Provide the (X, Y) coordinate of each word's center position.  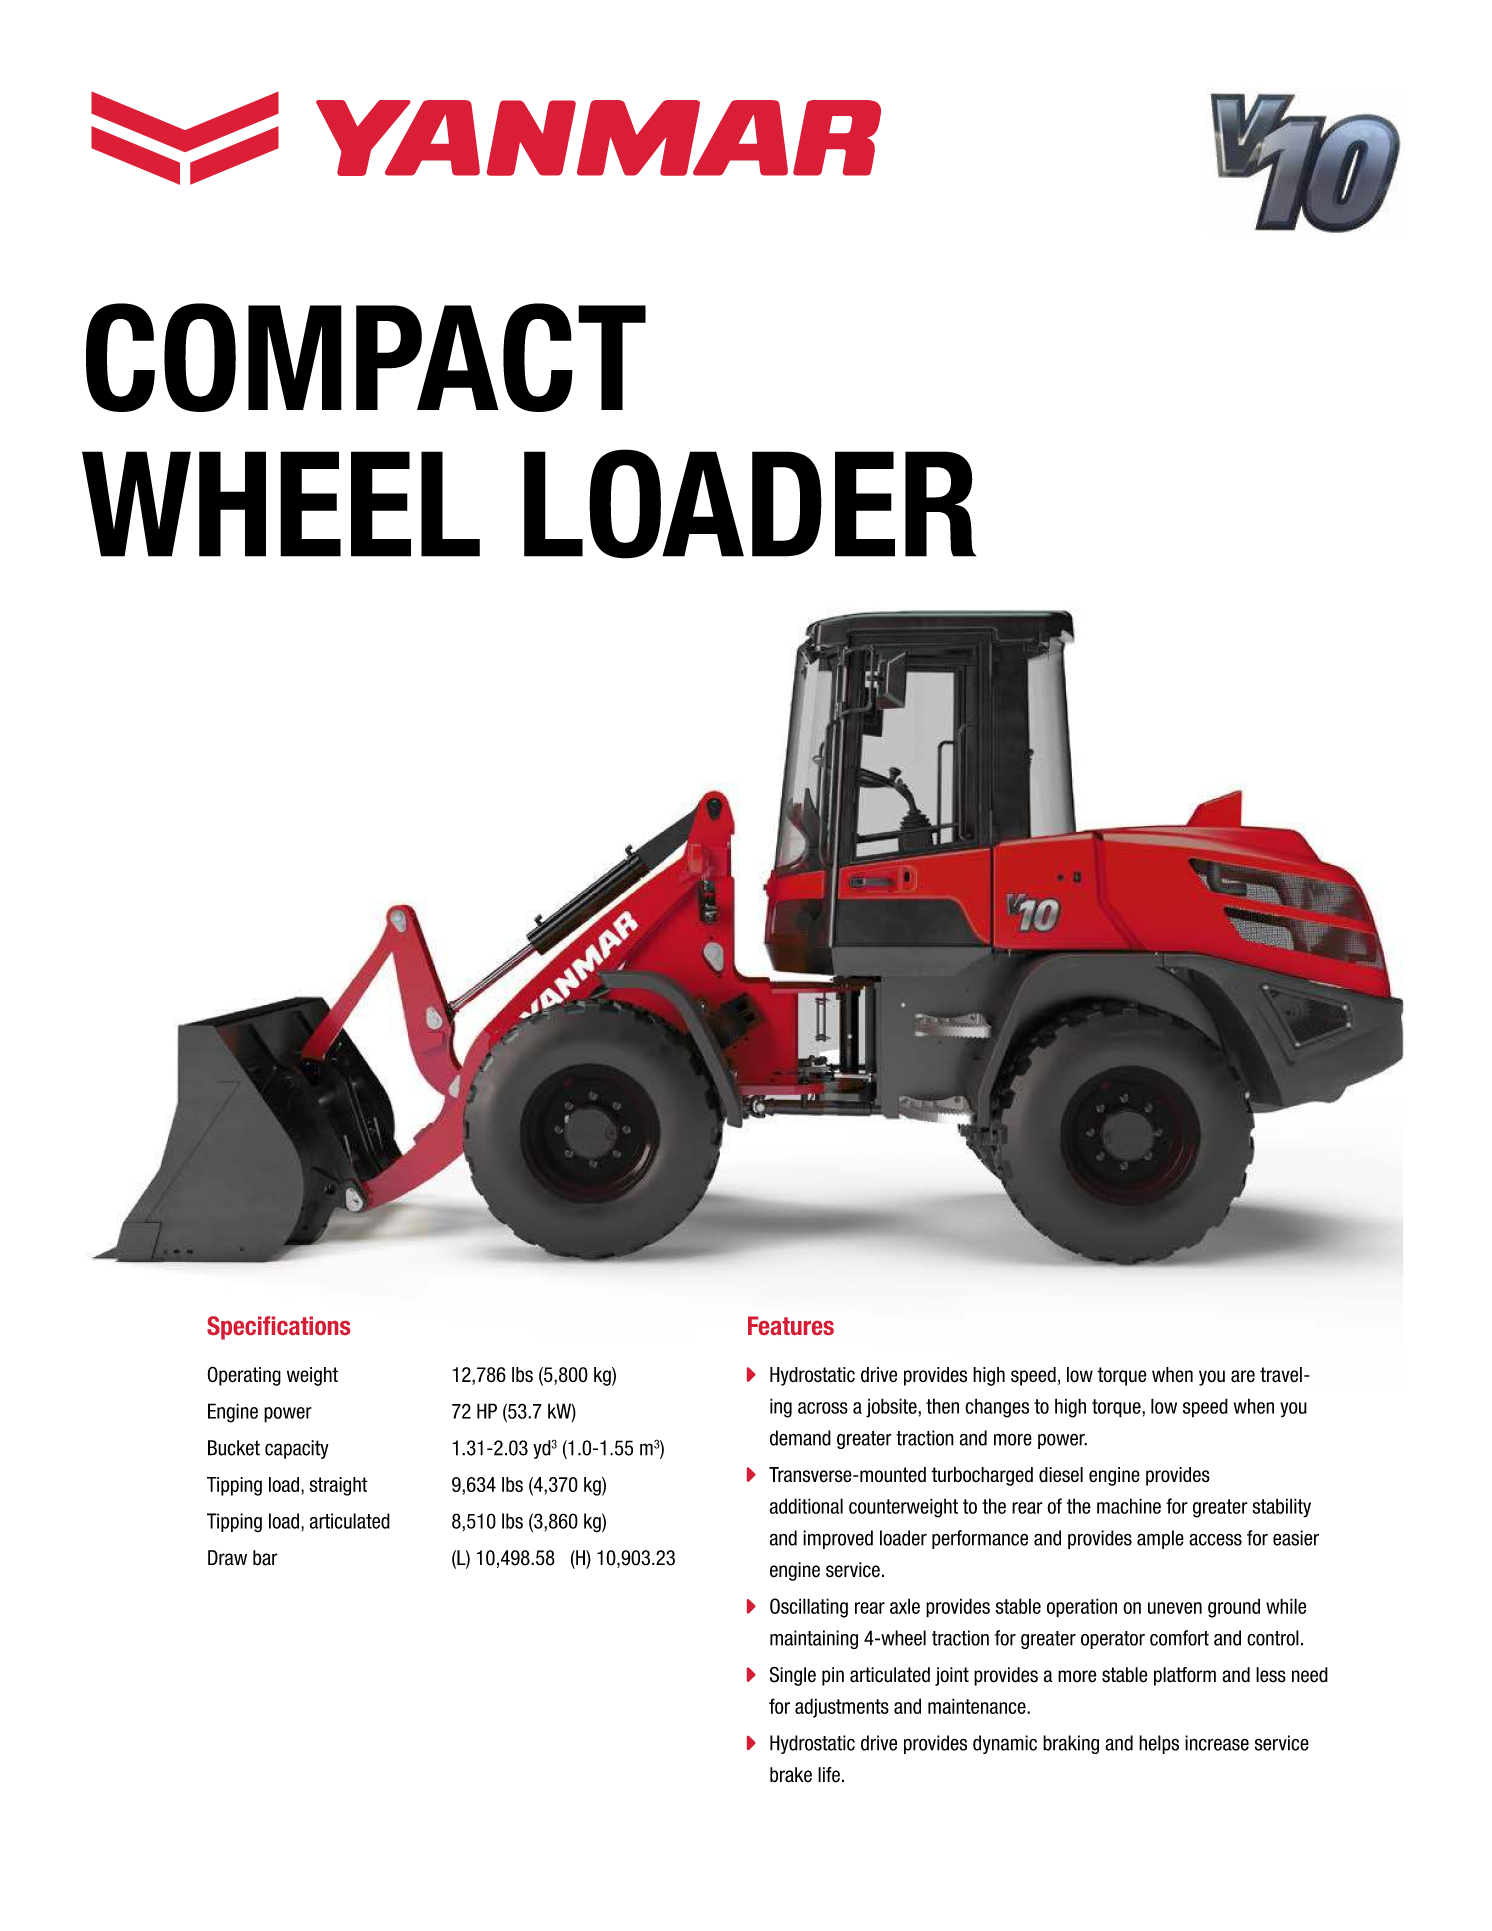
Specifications (278, 1328)
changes (997, 1408)
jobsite (892, 1408)
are (1243, 1376)
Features (791, 1325)
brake (791, 1775)
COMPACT (366, 357)
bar (265, 1558)
